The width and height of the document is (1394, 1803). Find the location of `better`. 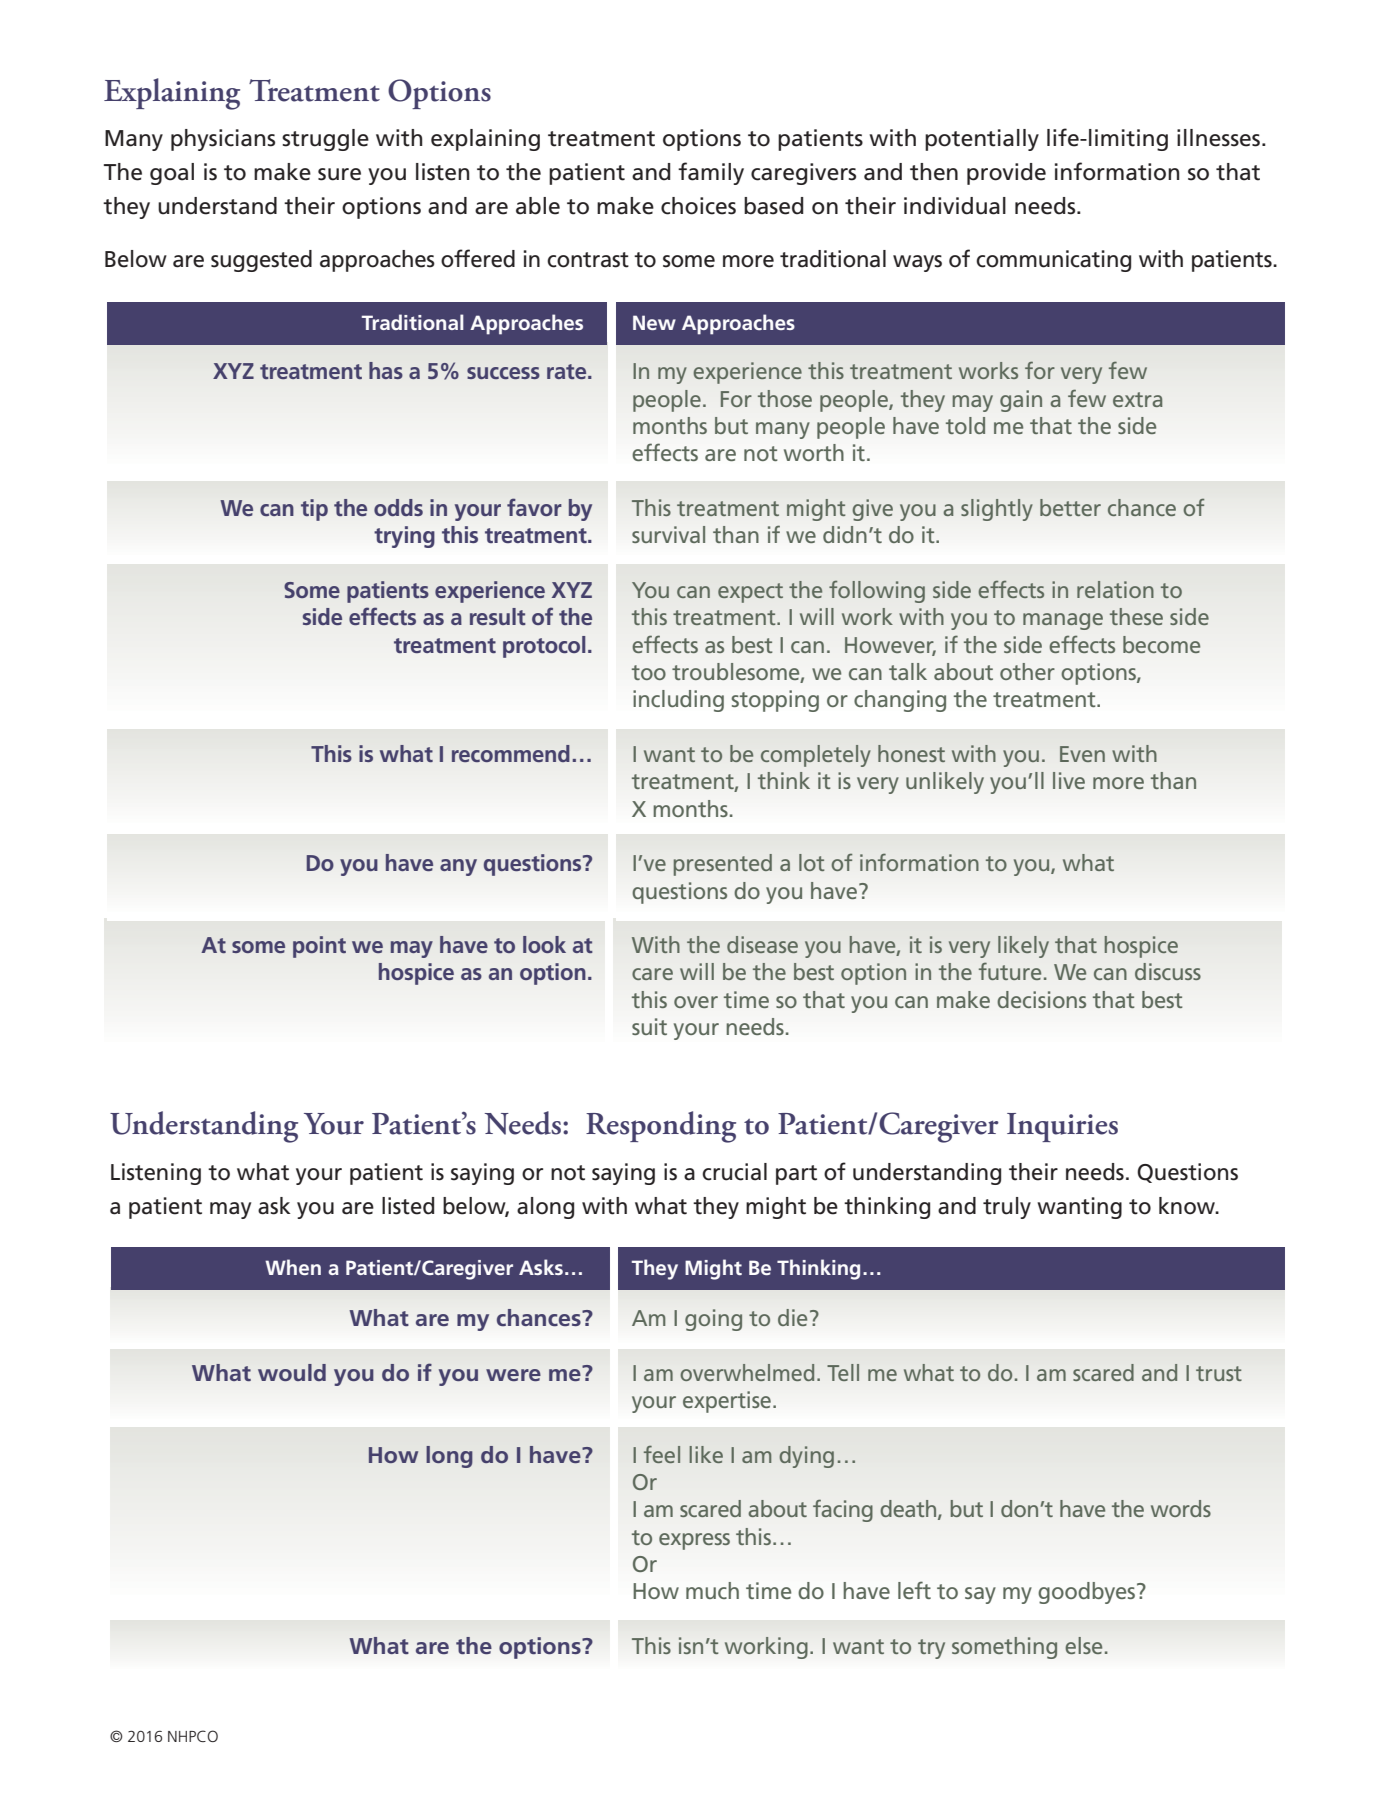

better is located at coordinates (1070, 507).
